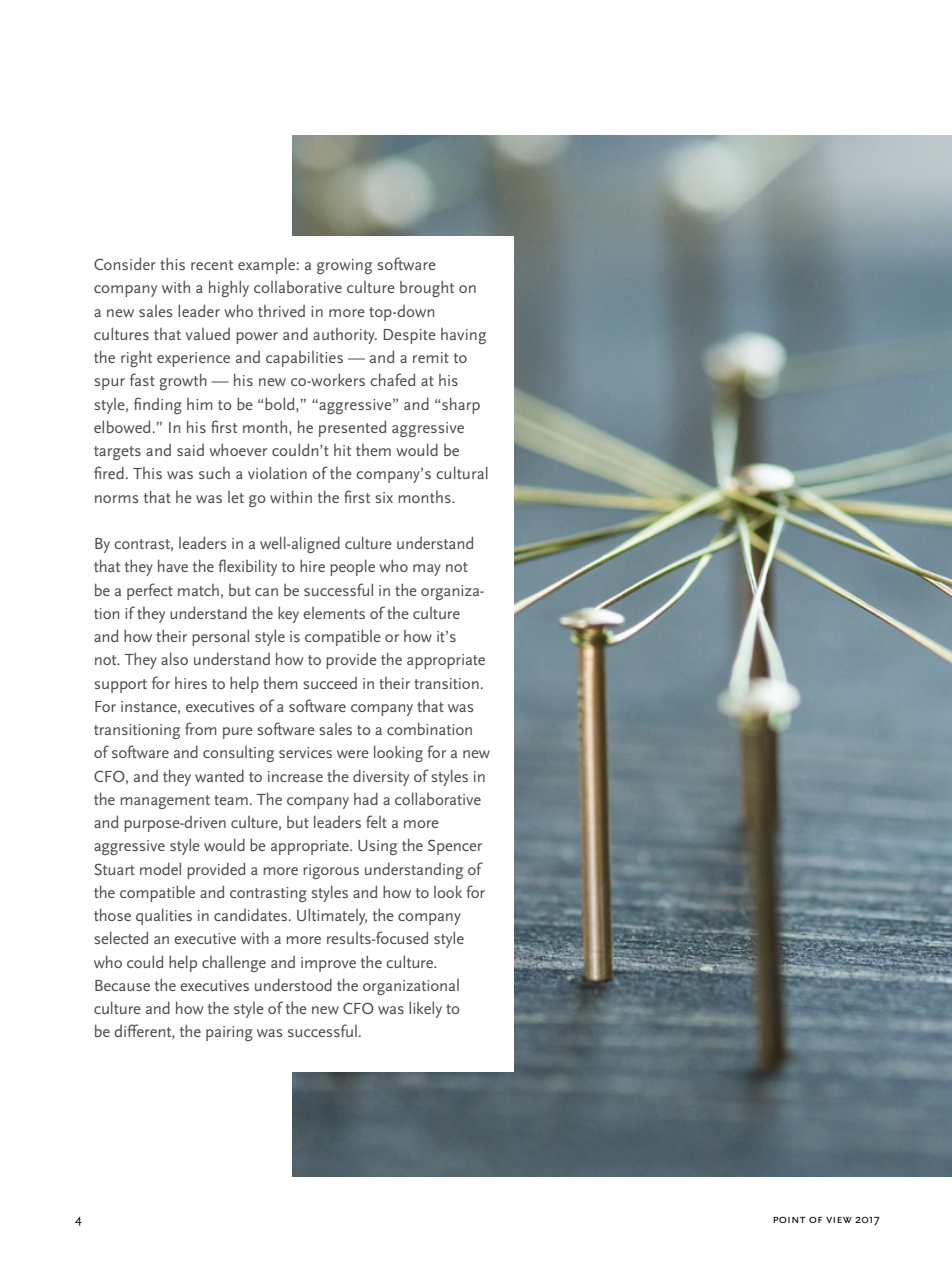 The image size is (952, 1270). I want to click on diversity, so click(381, 778).
